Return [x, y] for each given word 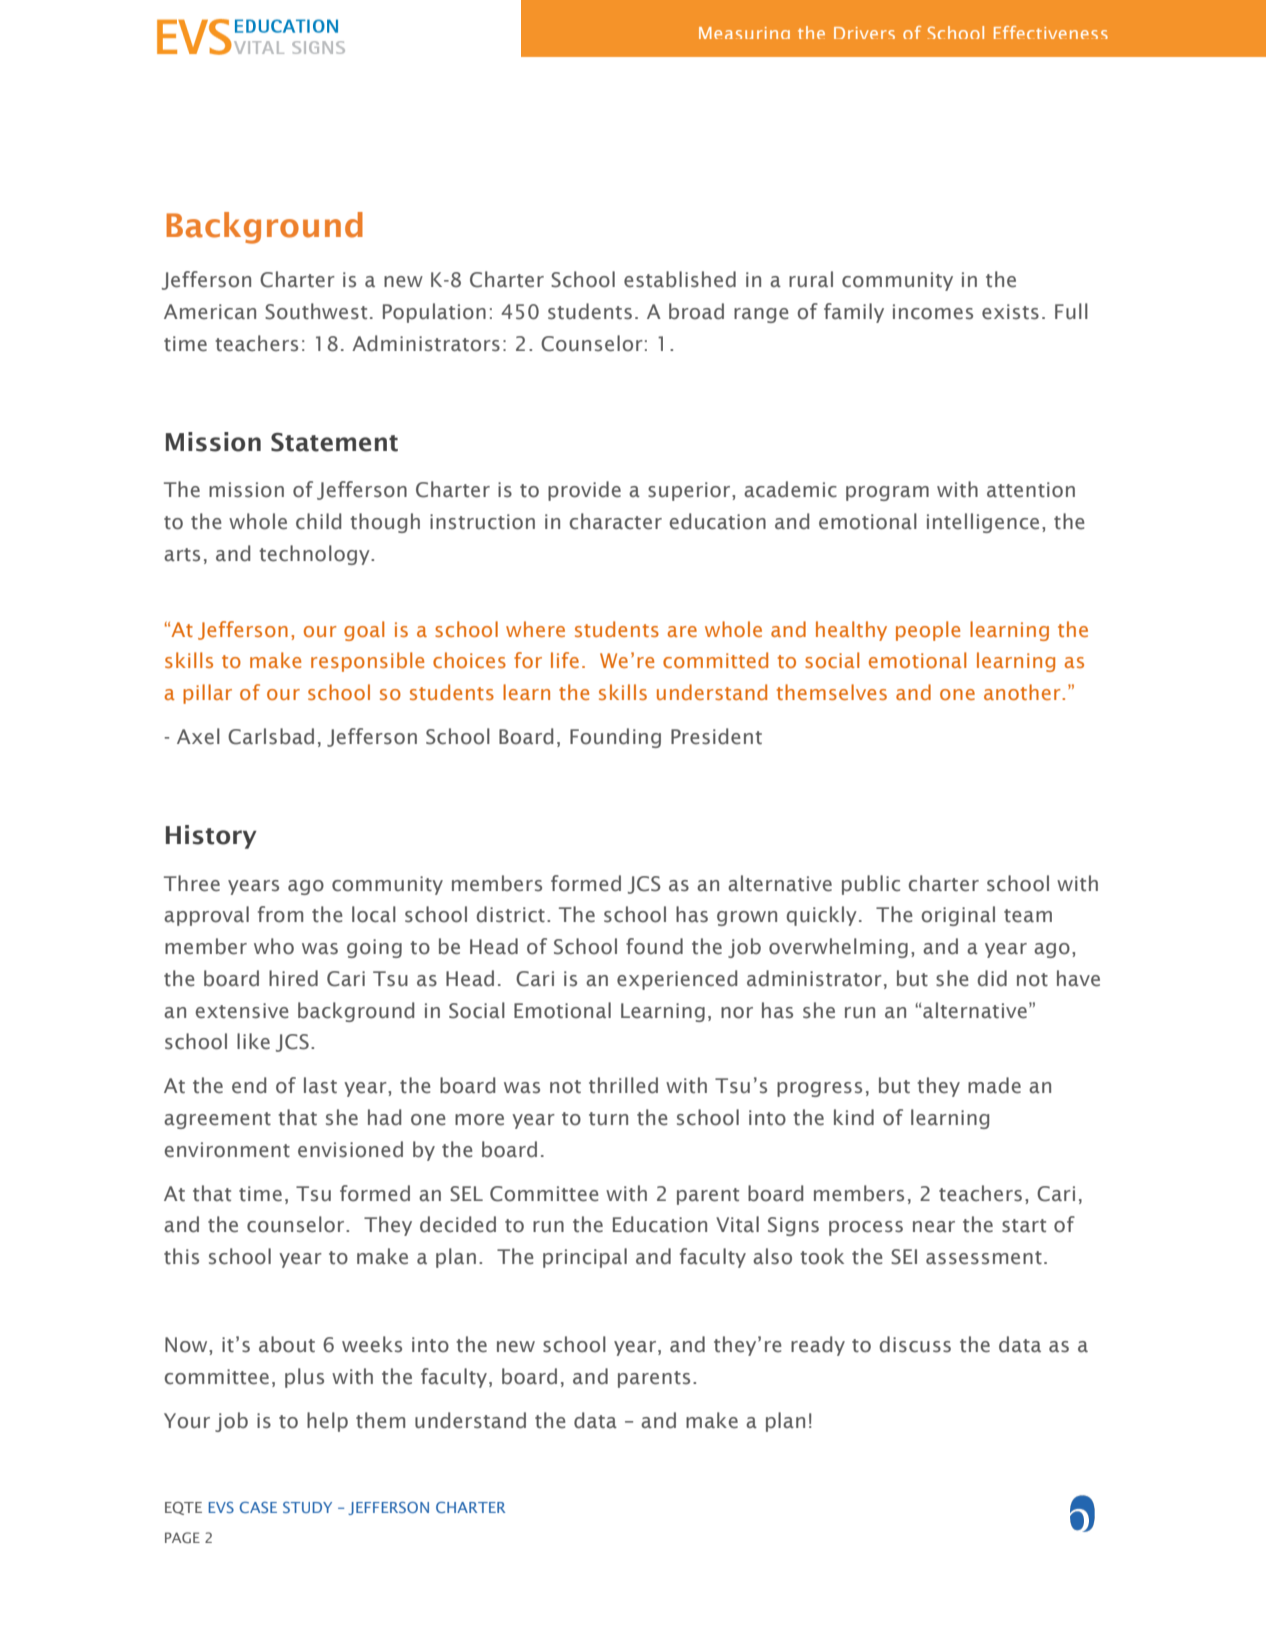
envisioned [350, 1149]
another [1023, 692]
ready [818, 1346]
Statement [334, 442]
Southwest [316, 311]
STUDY [307, 1507]
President [716, 736]
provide [584, 491]
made [994, 1085]
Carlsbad [271, 736]
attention [1031, 490]
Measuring [744, 33]
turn [608, 1119]
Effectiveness [1051, 32]
